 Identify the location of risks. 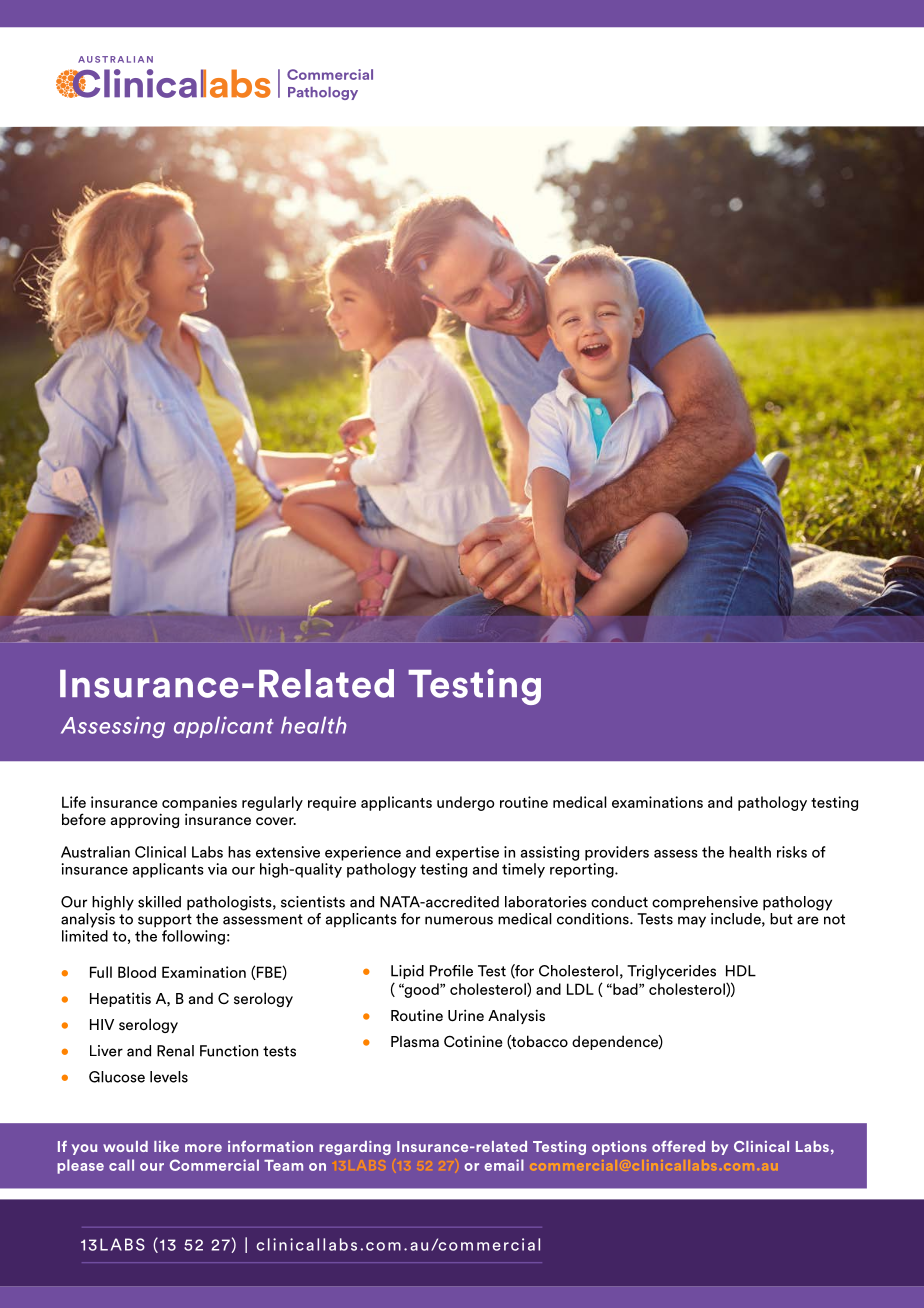
(792, 852).
